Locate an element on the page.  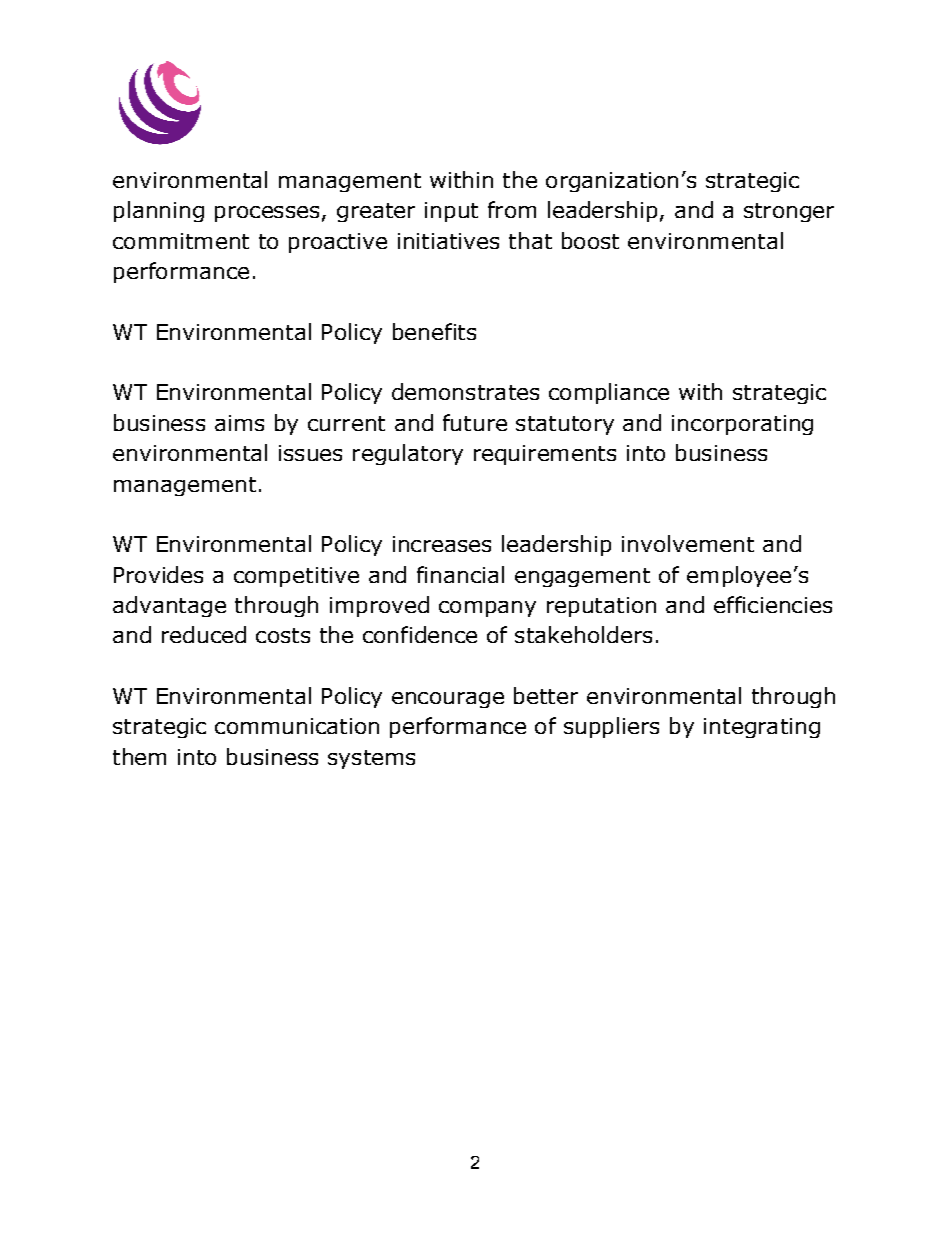
financial is located at coordinates (460, 574).
